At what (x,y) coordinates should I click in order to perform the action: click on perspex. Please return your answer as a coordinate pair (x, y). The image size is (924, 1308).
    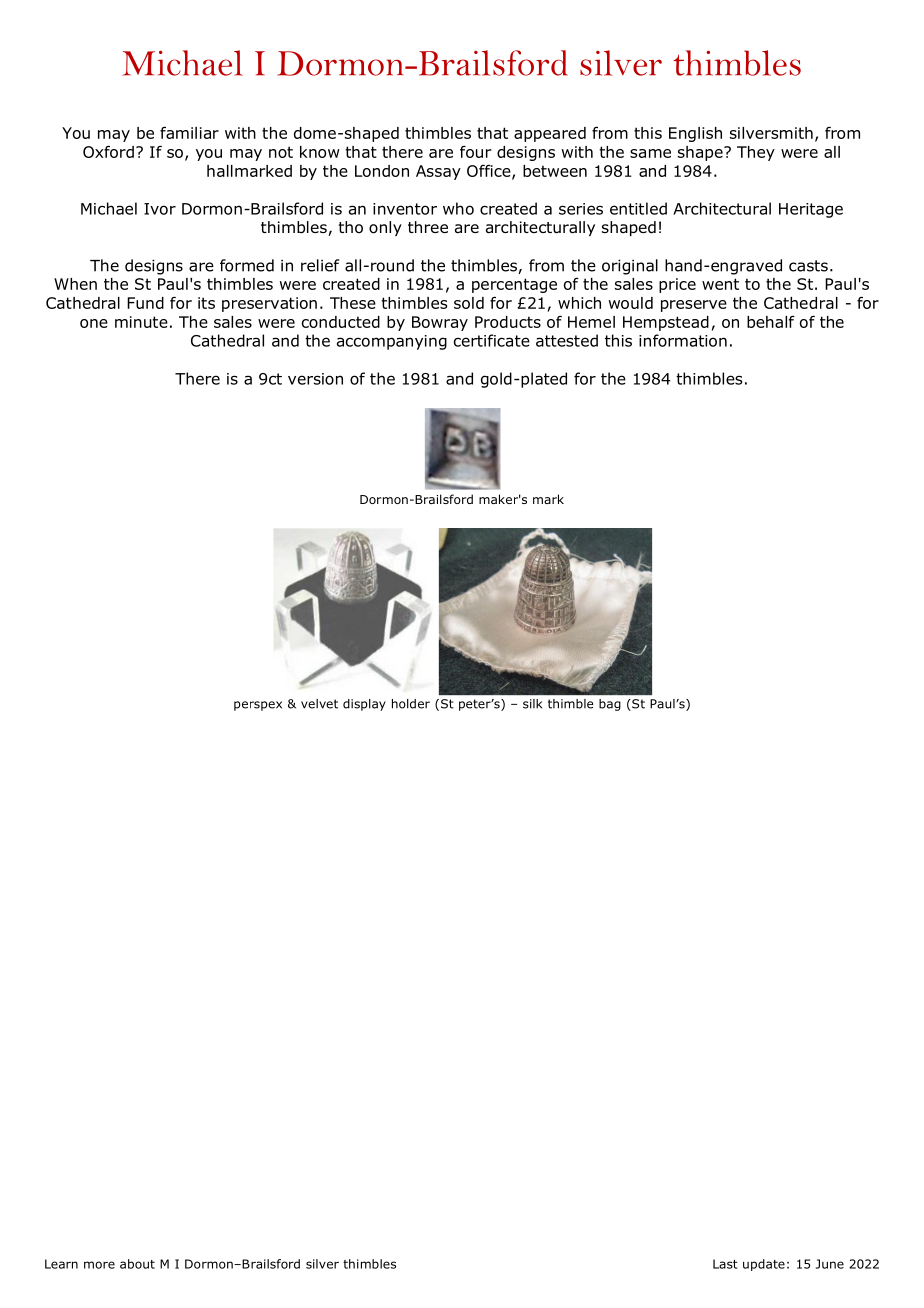
    Looking at the image, I should click on (258, 706).
